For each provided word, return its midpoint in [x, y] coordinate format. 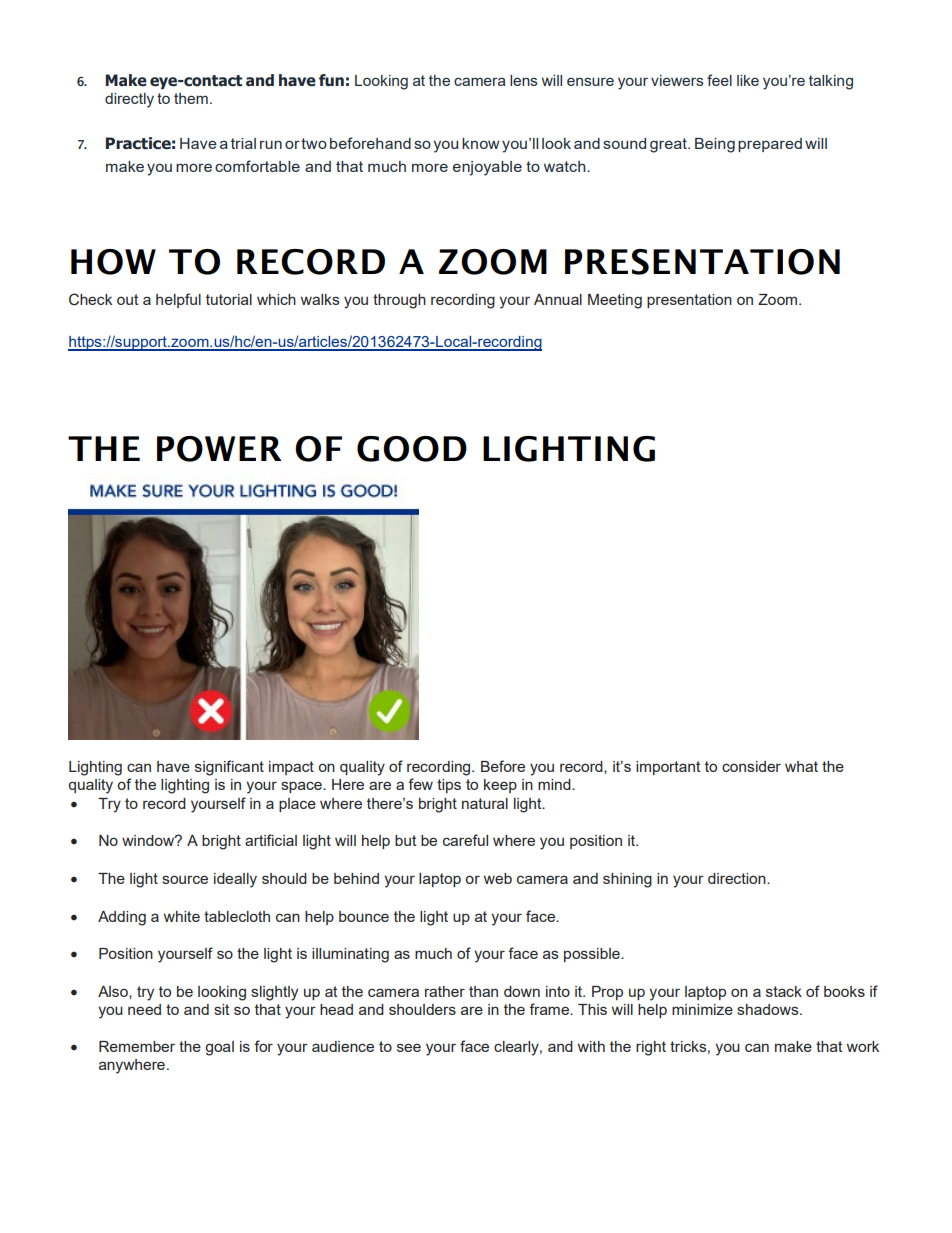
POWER [219, 449]
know [481, 143]
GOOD [412, 449]
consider [751, 766]
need [144, 1009]
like [748, 80]
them [191, 98]
